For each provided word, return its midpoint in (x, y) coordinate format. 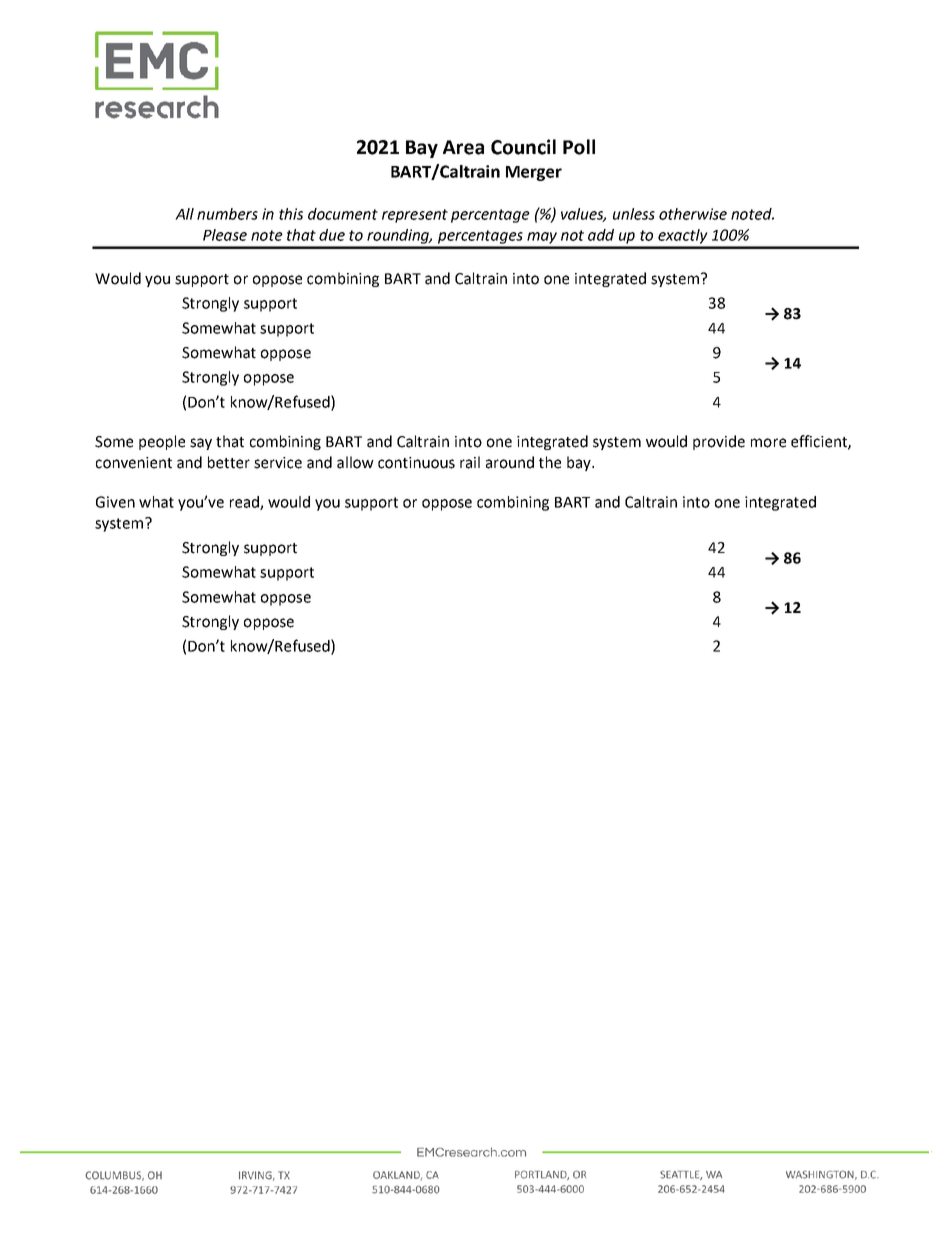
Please (225, 235)
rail (470, 462)
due (332, 235)
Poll (579, 147)
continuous (416, 463)
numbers (227, 214)
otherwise (693, 214)
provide (719, 442)
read (245, 503)
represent (415, 216)
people (162, 442)
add (601, 235)
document (343, 214)
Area (463, 147)
